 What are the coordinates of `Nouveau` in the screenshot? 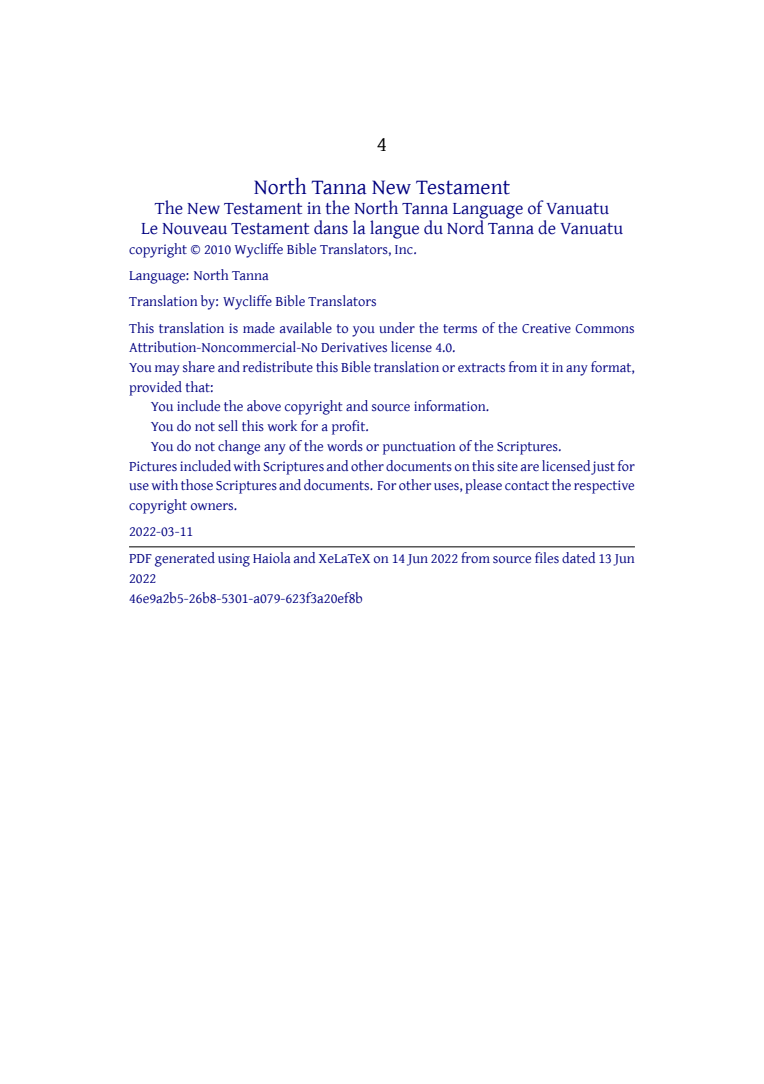 It's located at (195, 229).
